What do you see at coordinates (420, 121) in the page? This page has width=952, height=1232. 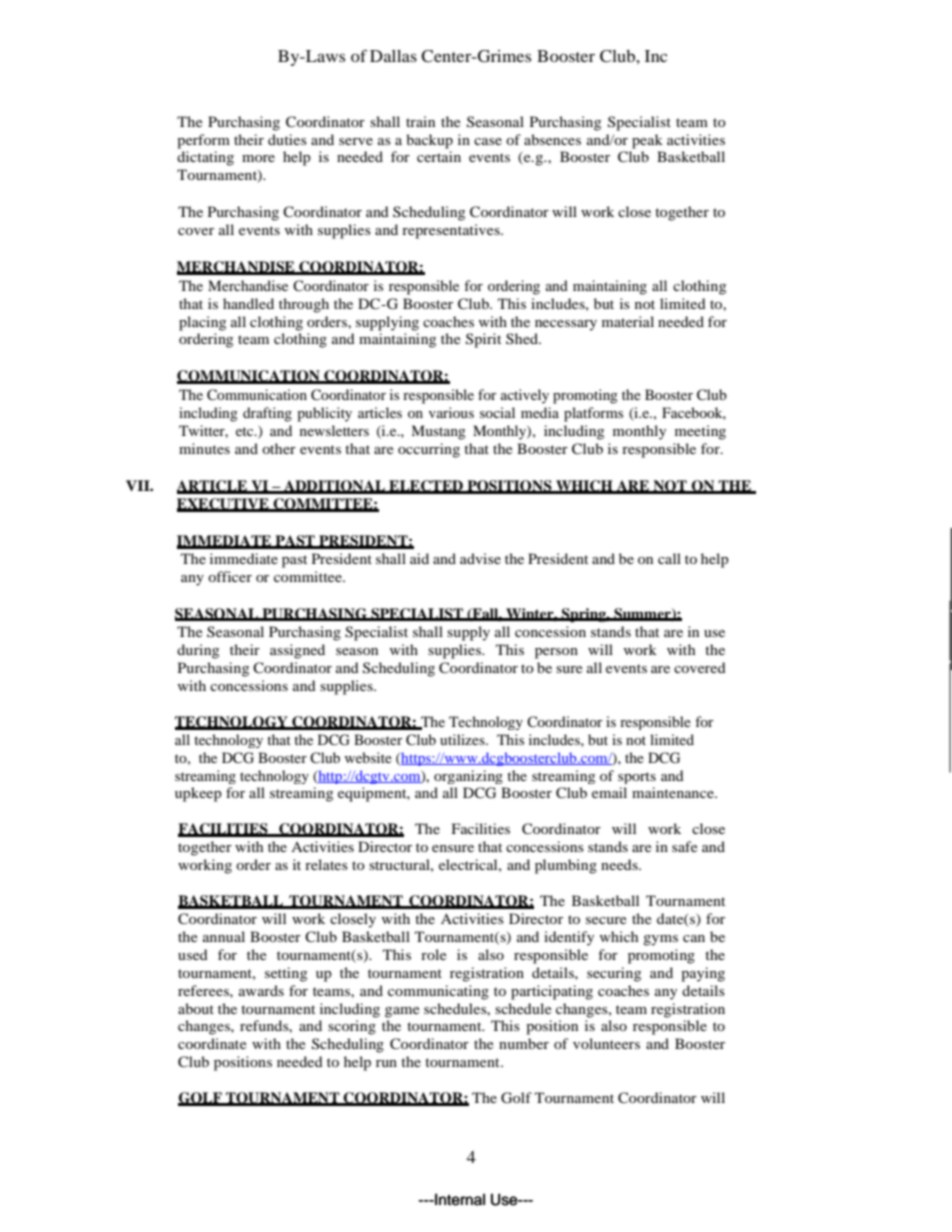 I see `train` at bounding box center [420, 121].
